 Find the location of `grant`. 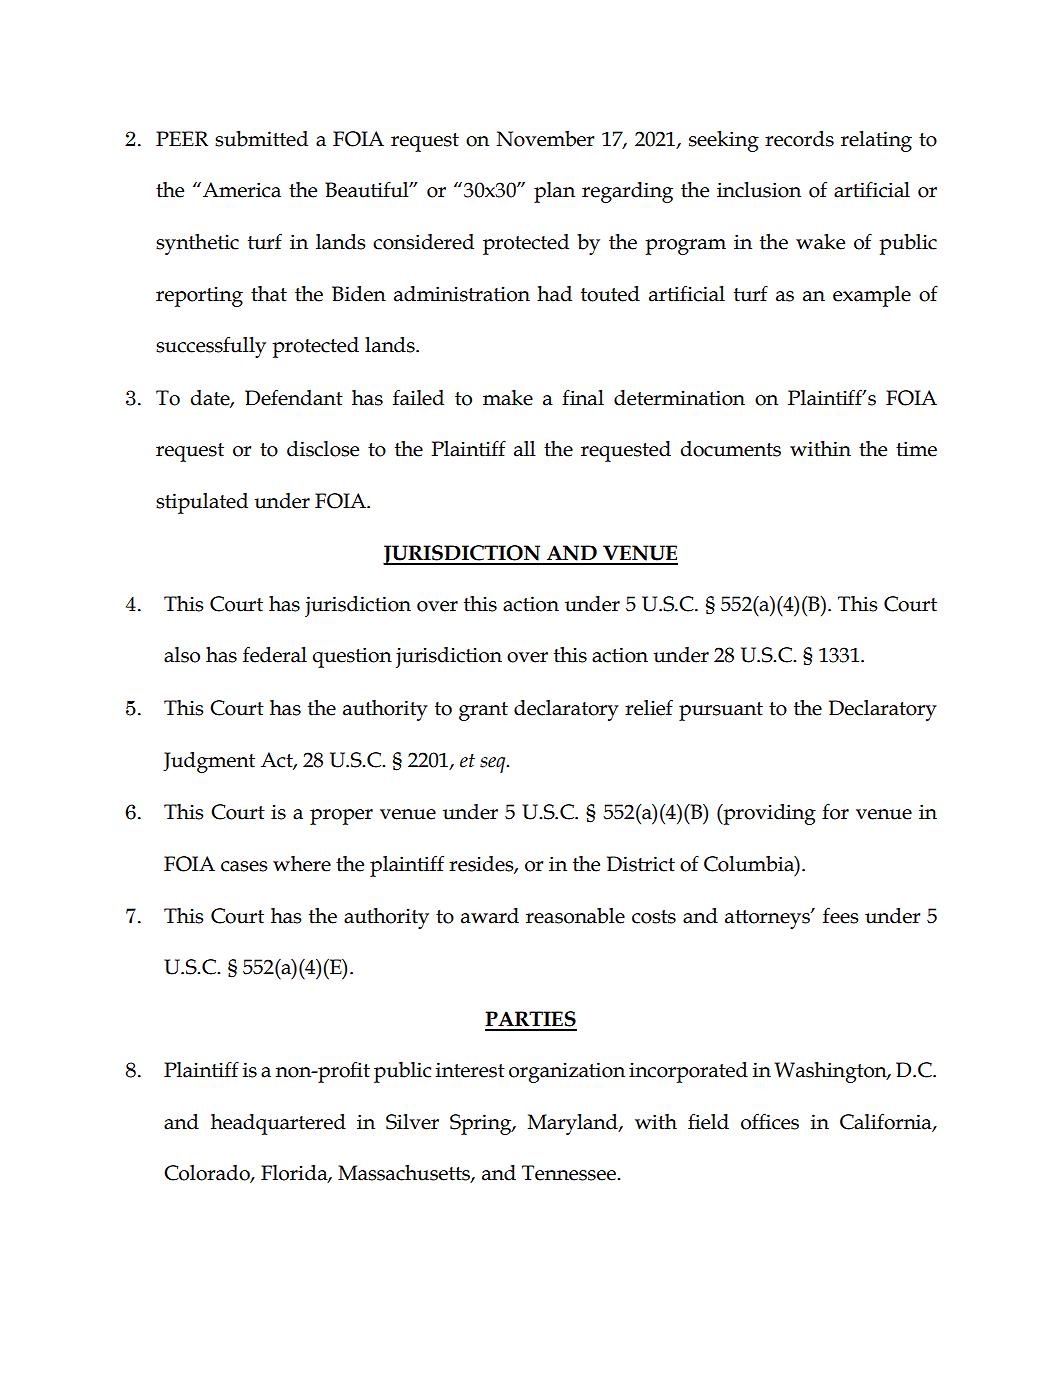

grant is located at coordinates (483, 711).
